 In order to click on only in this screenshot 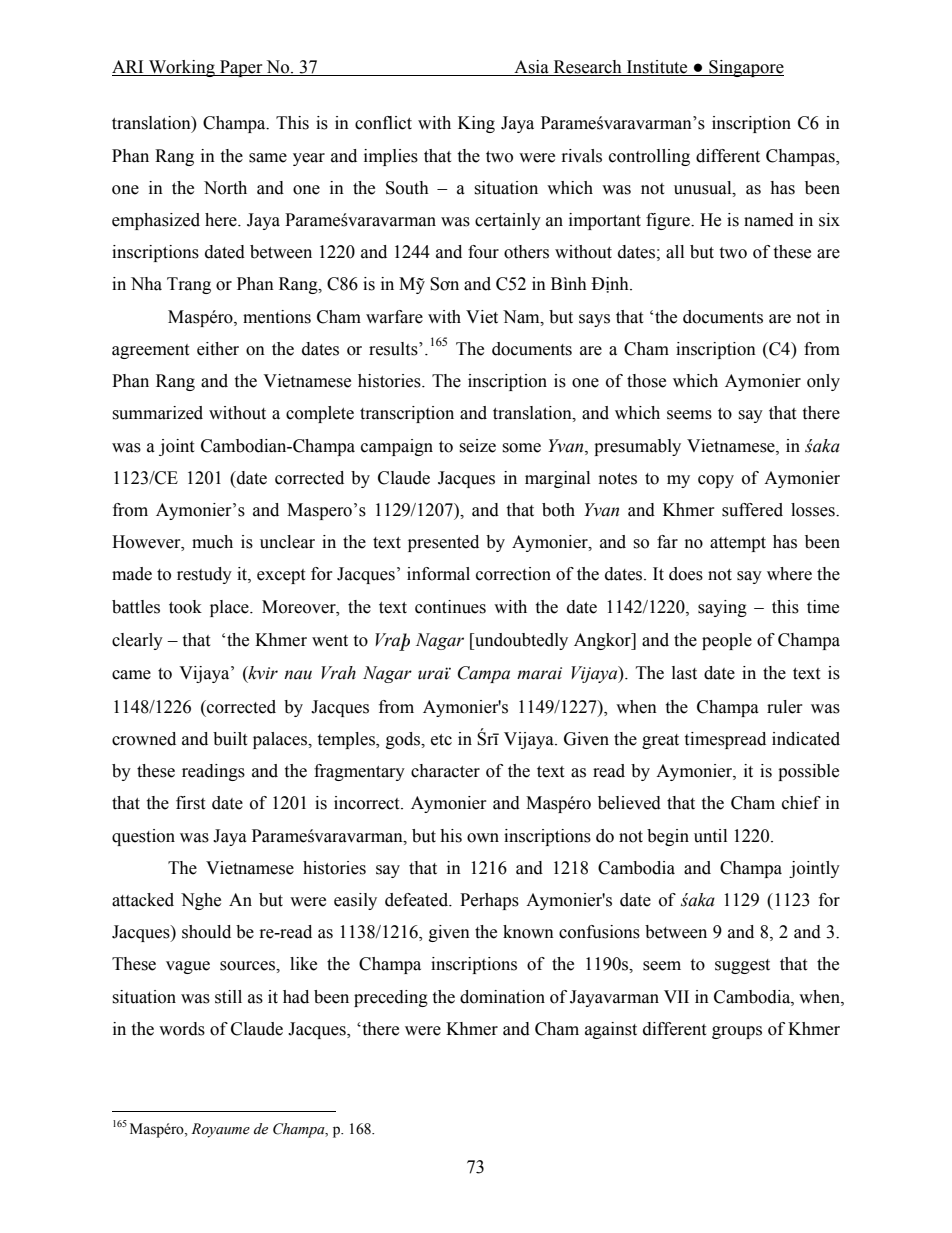, I will do `click(823, 382)`.
